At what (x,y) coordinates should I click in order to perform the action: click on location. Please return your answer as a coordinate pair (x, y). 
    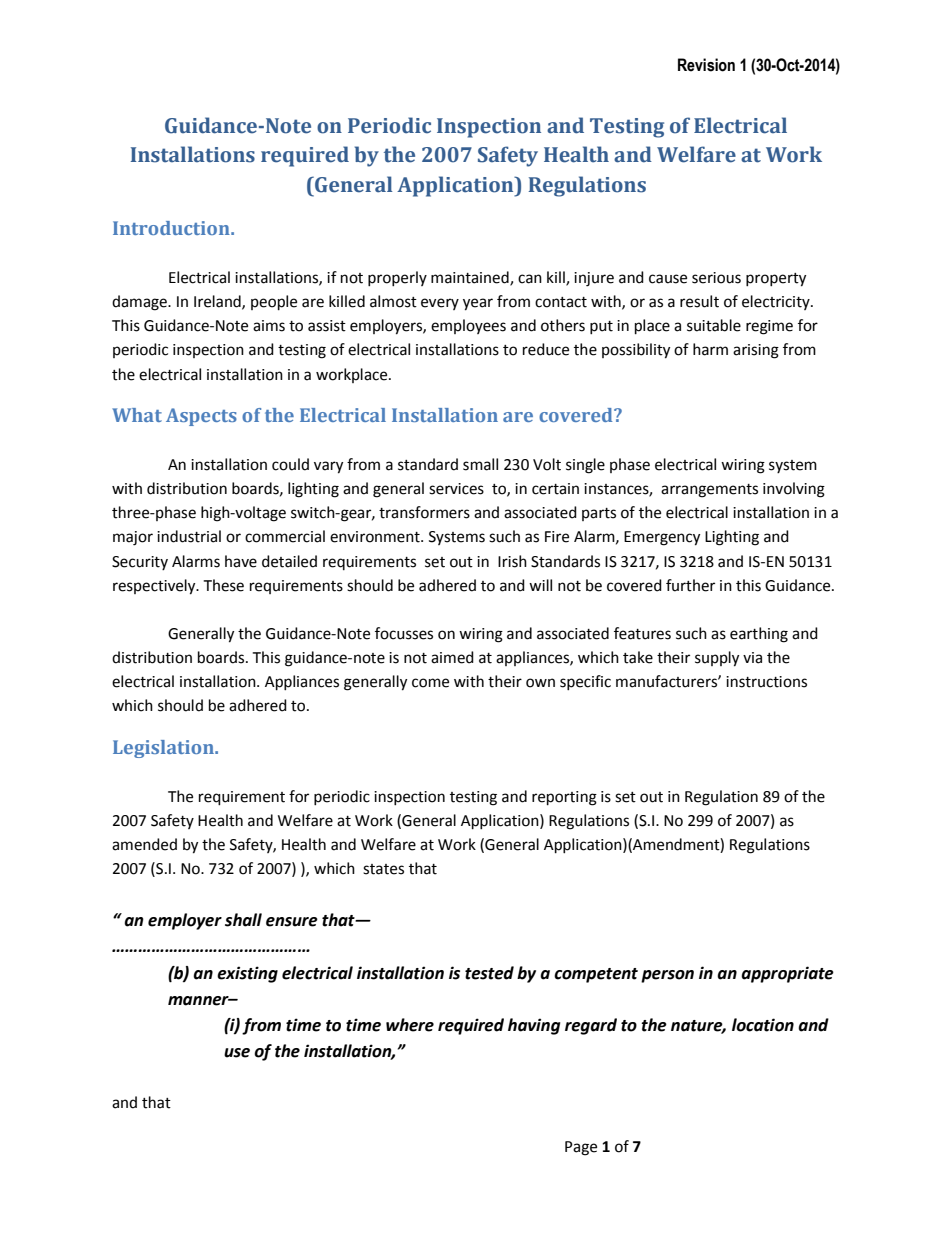
    Looking at the image, I should click on (763, 1025).
